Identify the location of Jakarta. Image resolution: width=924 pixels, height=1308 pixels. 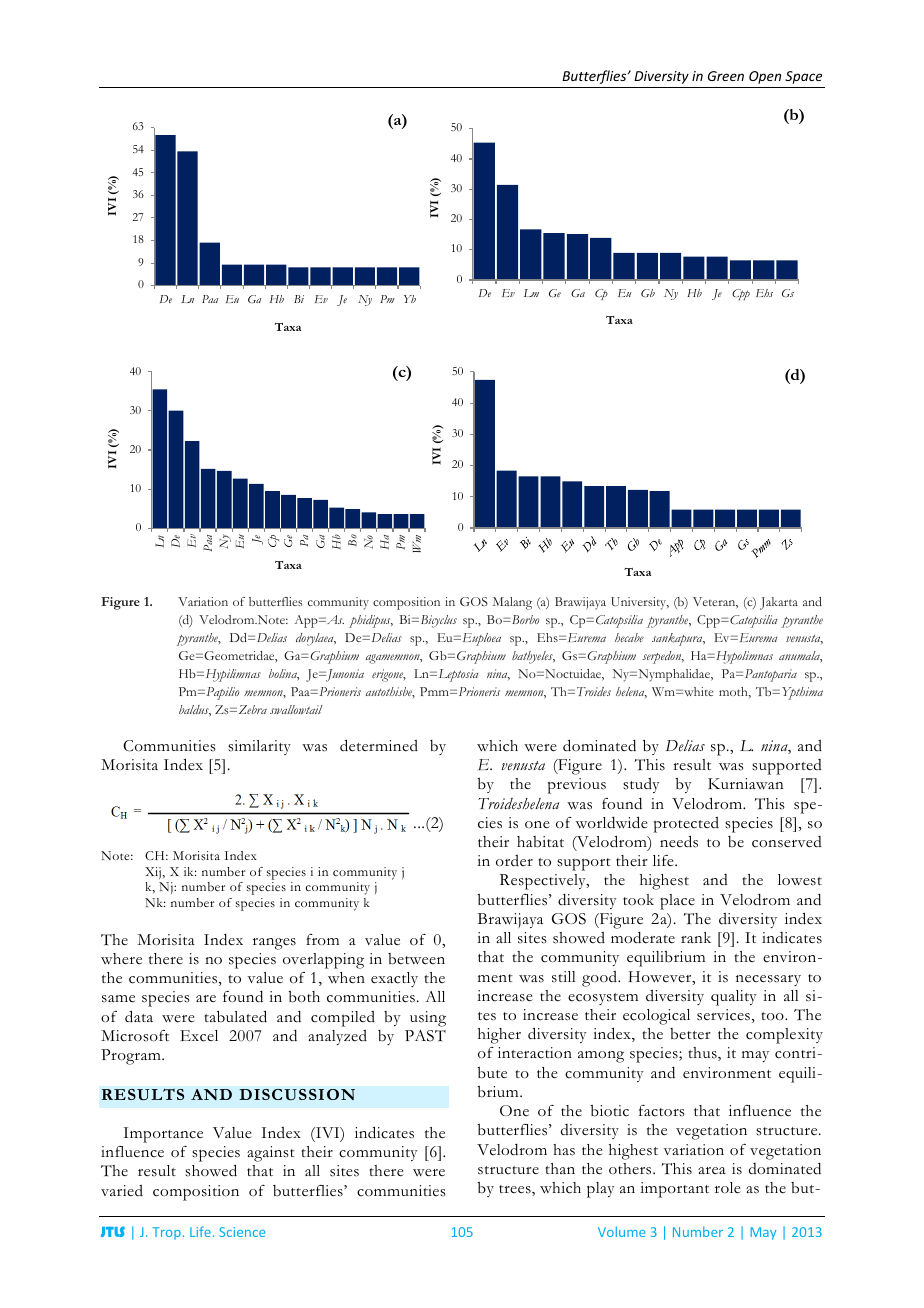
(779, 603).
